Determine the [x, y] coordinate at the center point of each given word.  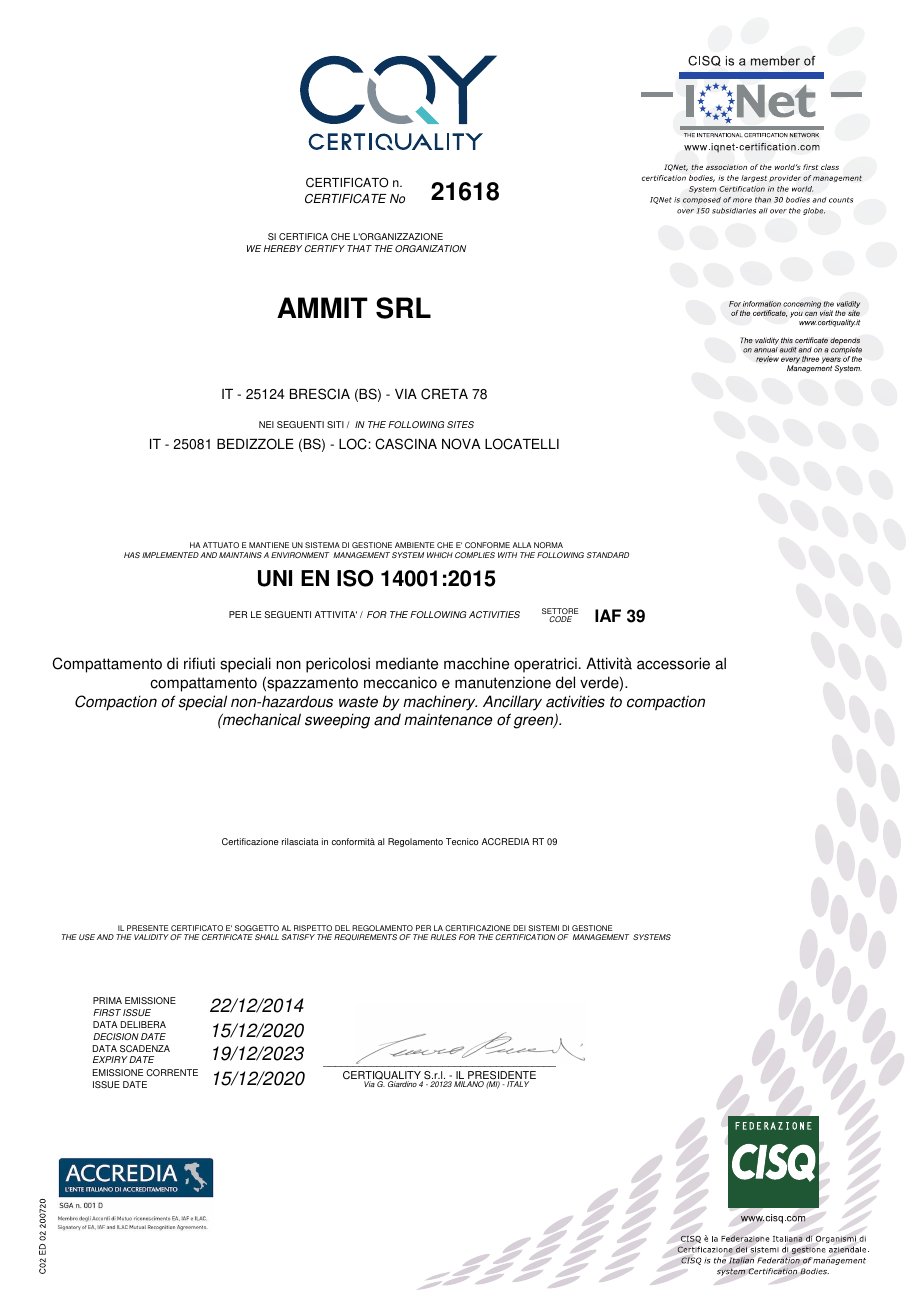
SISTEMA [322, 545]
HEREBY [283, 248]
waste [358, 702]
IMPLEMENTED [170, 555]
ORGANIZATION [430, 248]
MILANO [469, 1084]
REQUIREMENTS [365, 937]
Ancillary [512, 703]
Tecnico [462, 841]
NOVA [461, 444]
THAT [359, 248]
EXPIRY [110, 1059]
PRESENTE [147, 930]
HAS [132, 555]
